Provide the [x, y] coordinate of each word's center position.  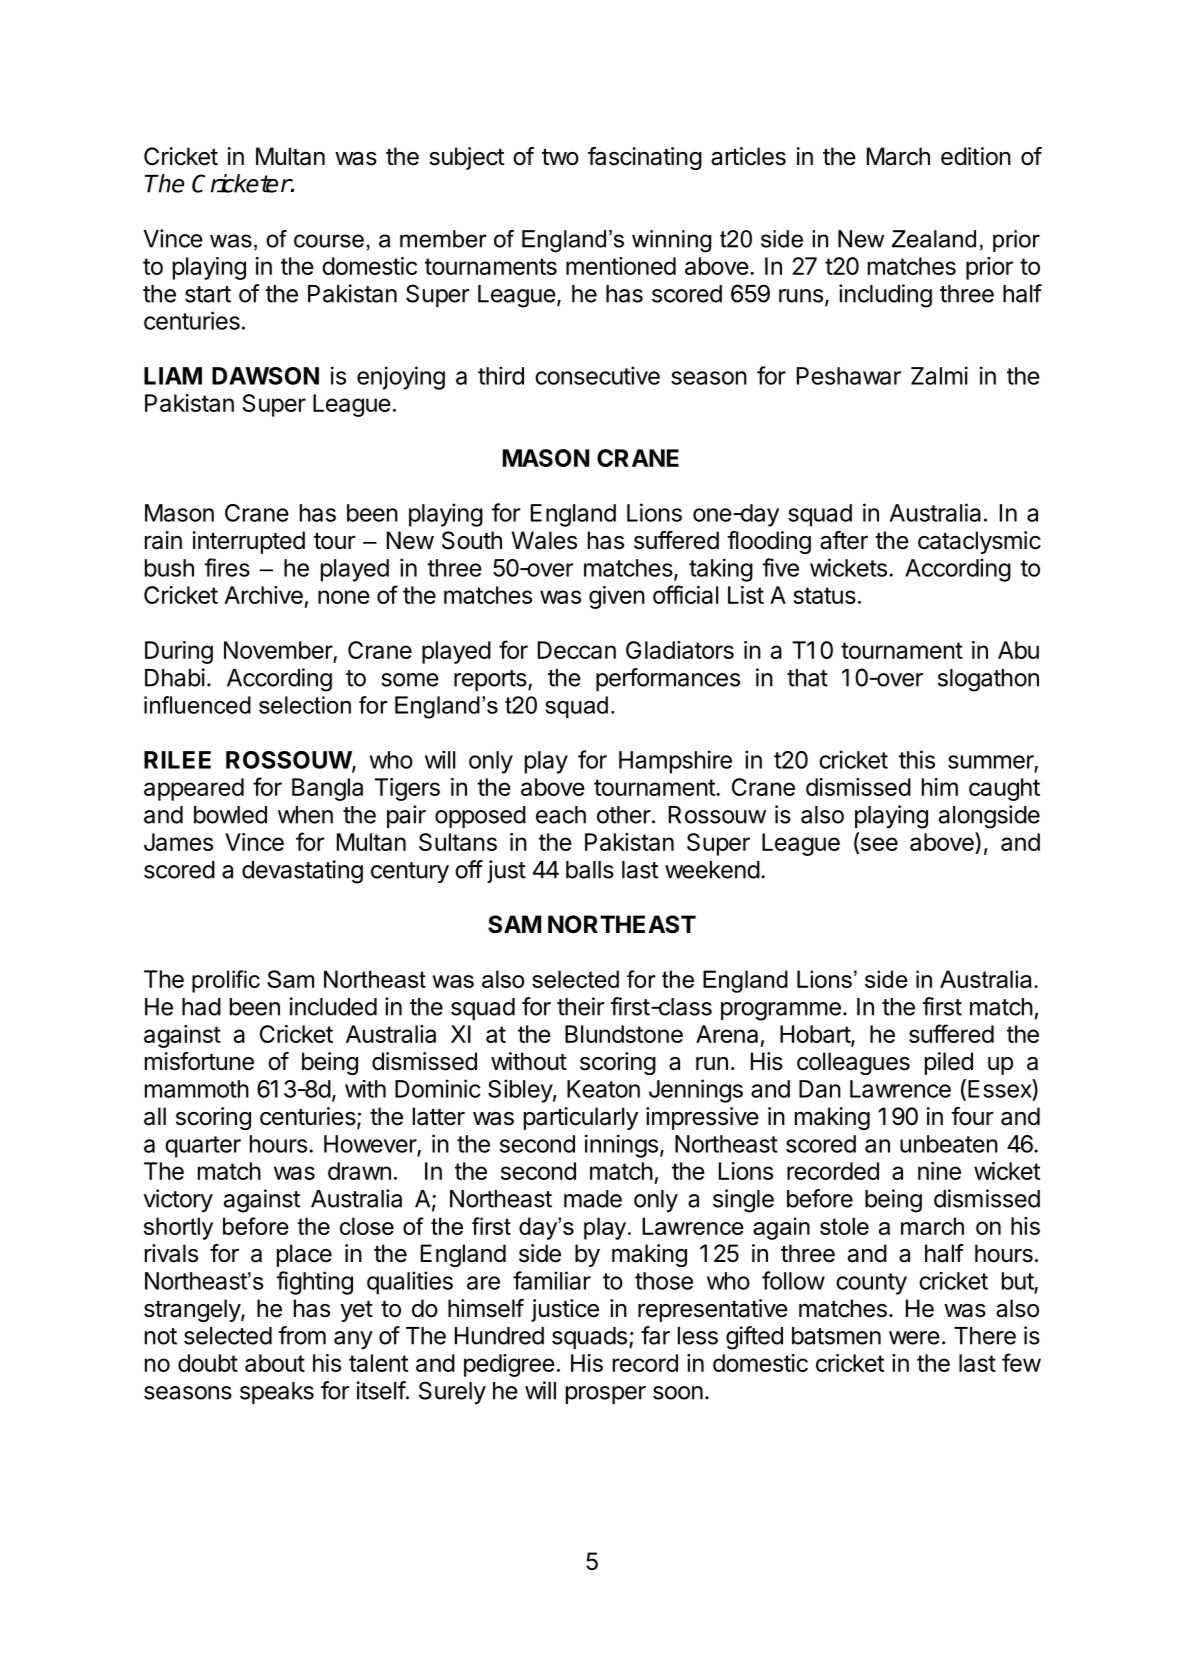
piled [949, 1063]
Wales [544, 540]
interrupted [248, 542]
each [561, 815]
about [275, 1363]
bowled [230, 815]
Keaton [603, 1089]
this [917, 759]
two [560, 157]
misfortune [199, 1061]
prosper [606, 1395]
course [329, 241]
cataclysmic [979, 542]
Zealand [934, 239]
